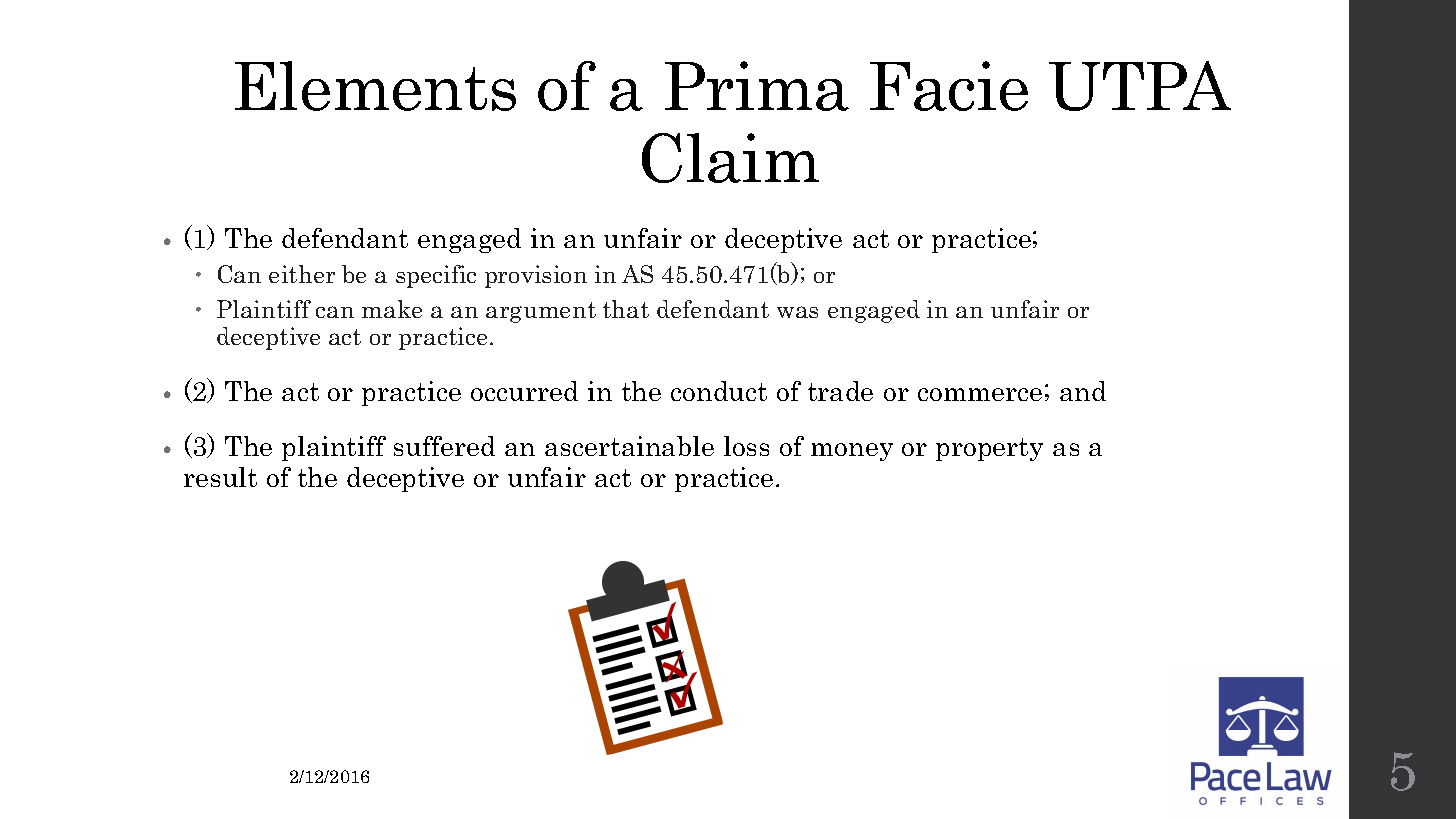 This page has width=1456, height=819. What do you see at coordinates (375, 86) in the page?
I see `Elements` at bounding box center [375, 86].
